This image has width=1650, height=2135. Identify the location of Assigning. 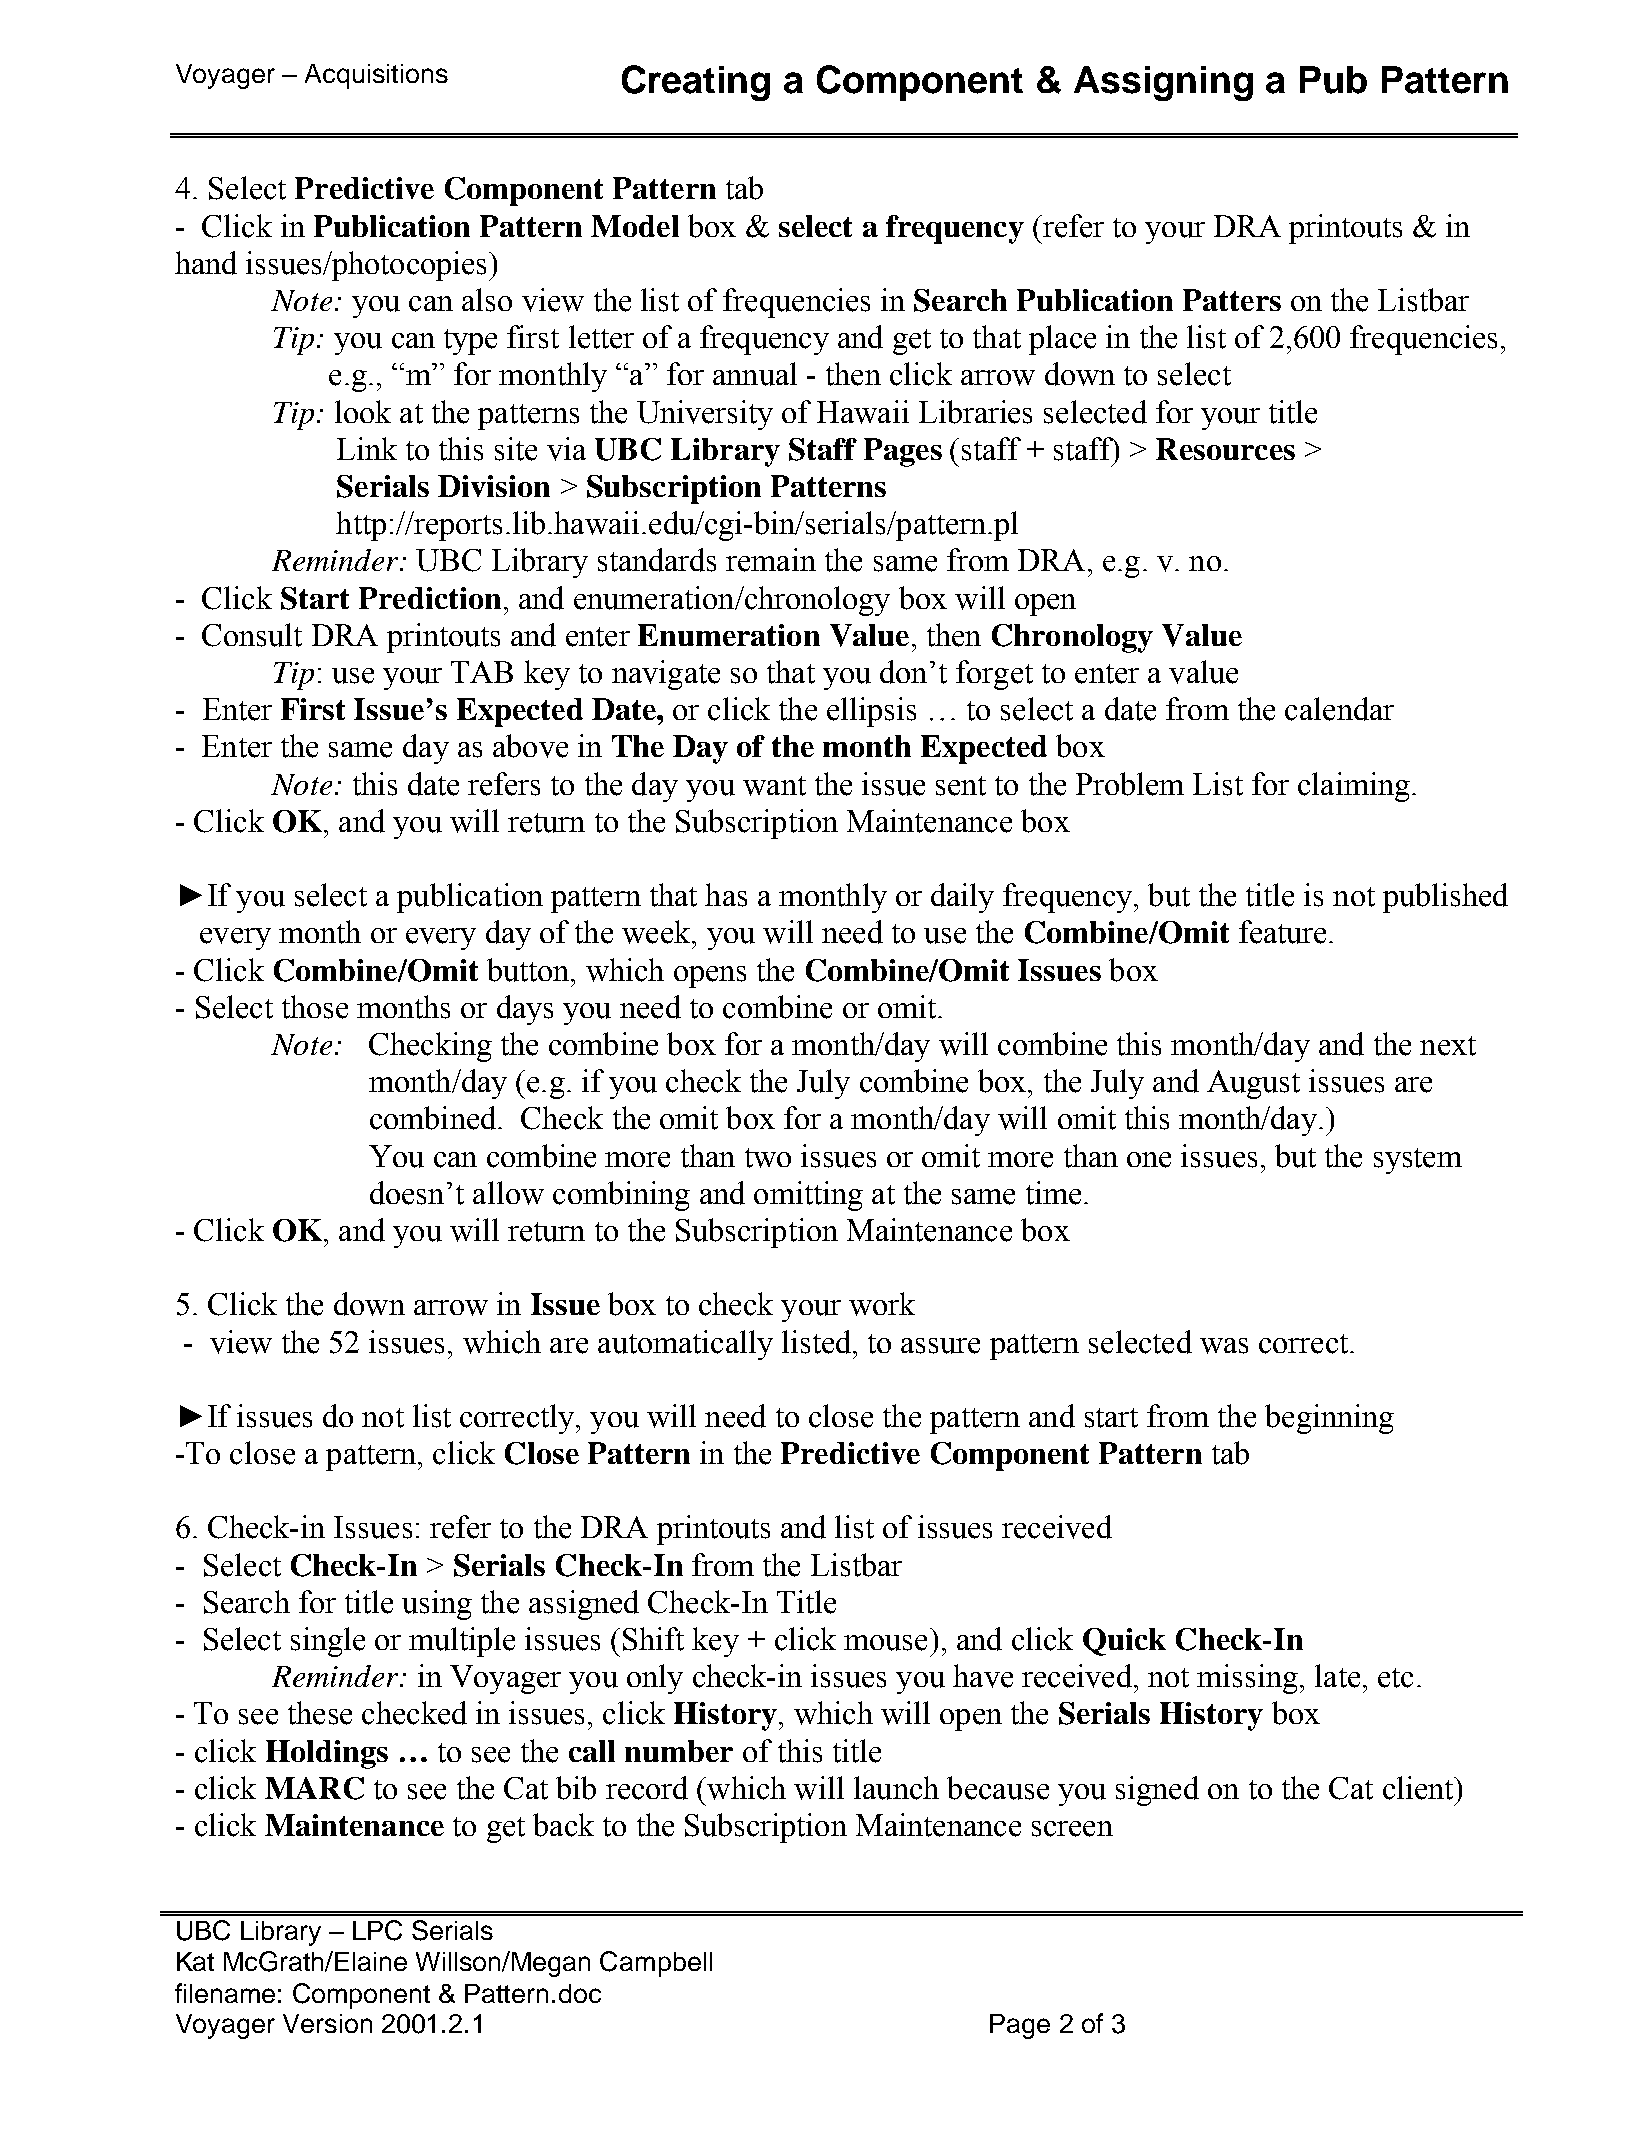
(1163, 83).
